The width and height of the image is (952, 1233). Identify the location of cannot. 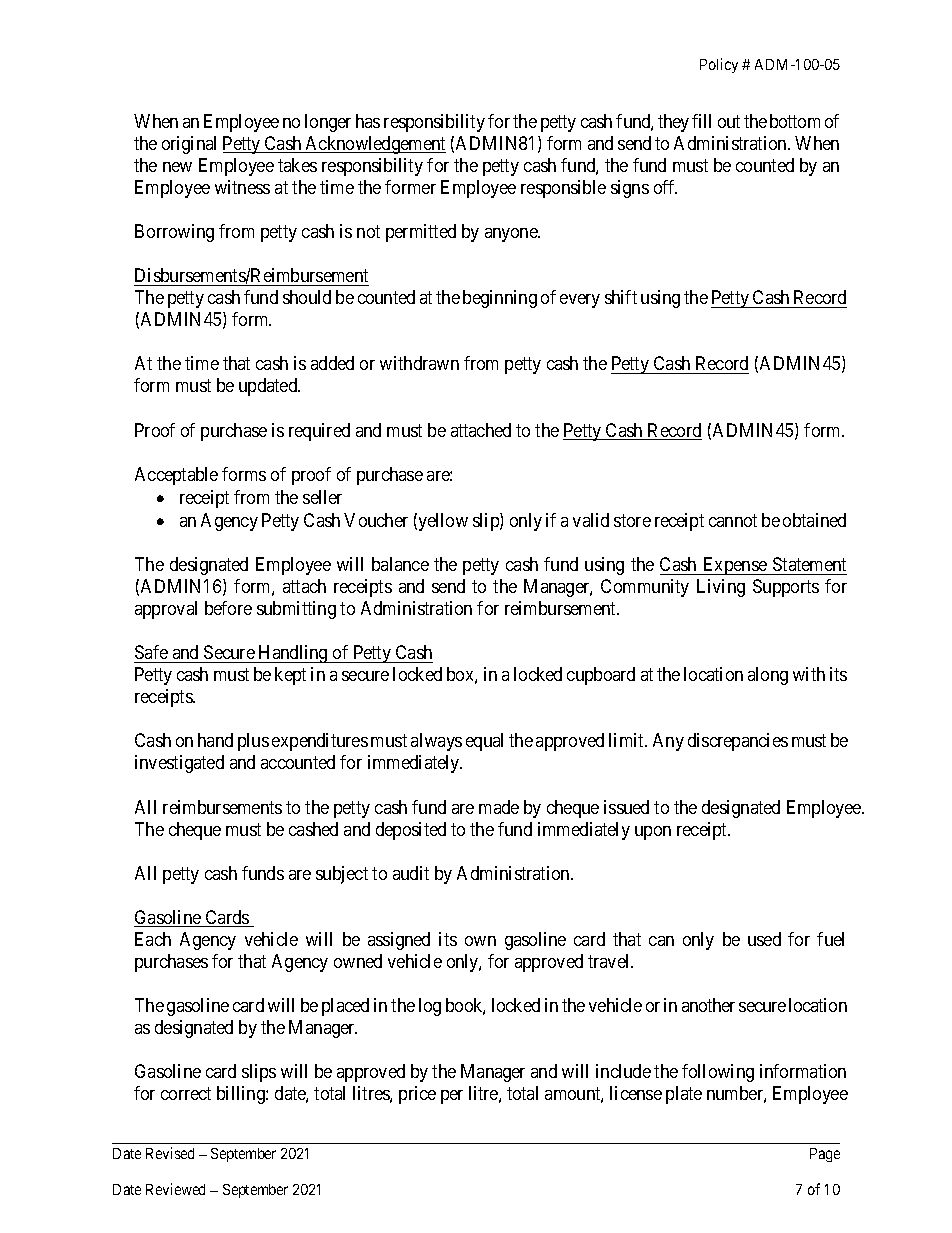
(733, 520).
